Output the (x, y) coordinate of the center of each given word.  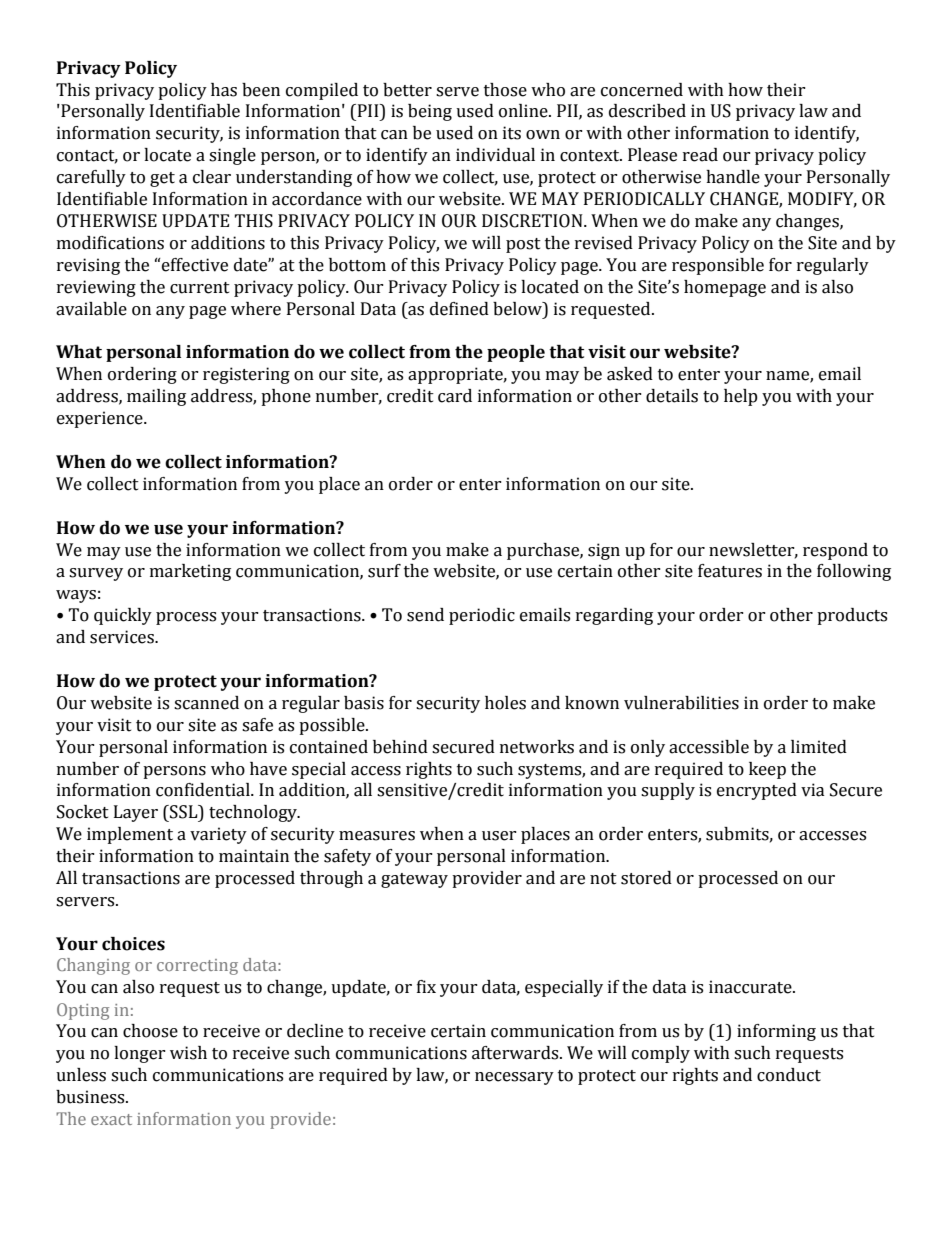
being (430, 112)
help (741, 397)
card (455, 396)
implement (130, 835)
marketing (190, 572)
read (700, 155)
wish (188, 1053)
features (730, 571)
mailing (156, 397)
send (425, 615)
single (232, 156)
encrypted (757, 791)
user (499, 836)
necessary (514, 1078)
